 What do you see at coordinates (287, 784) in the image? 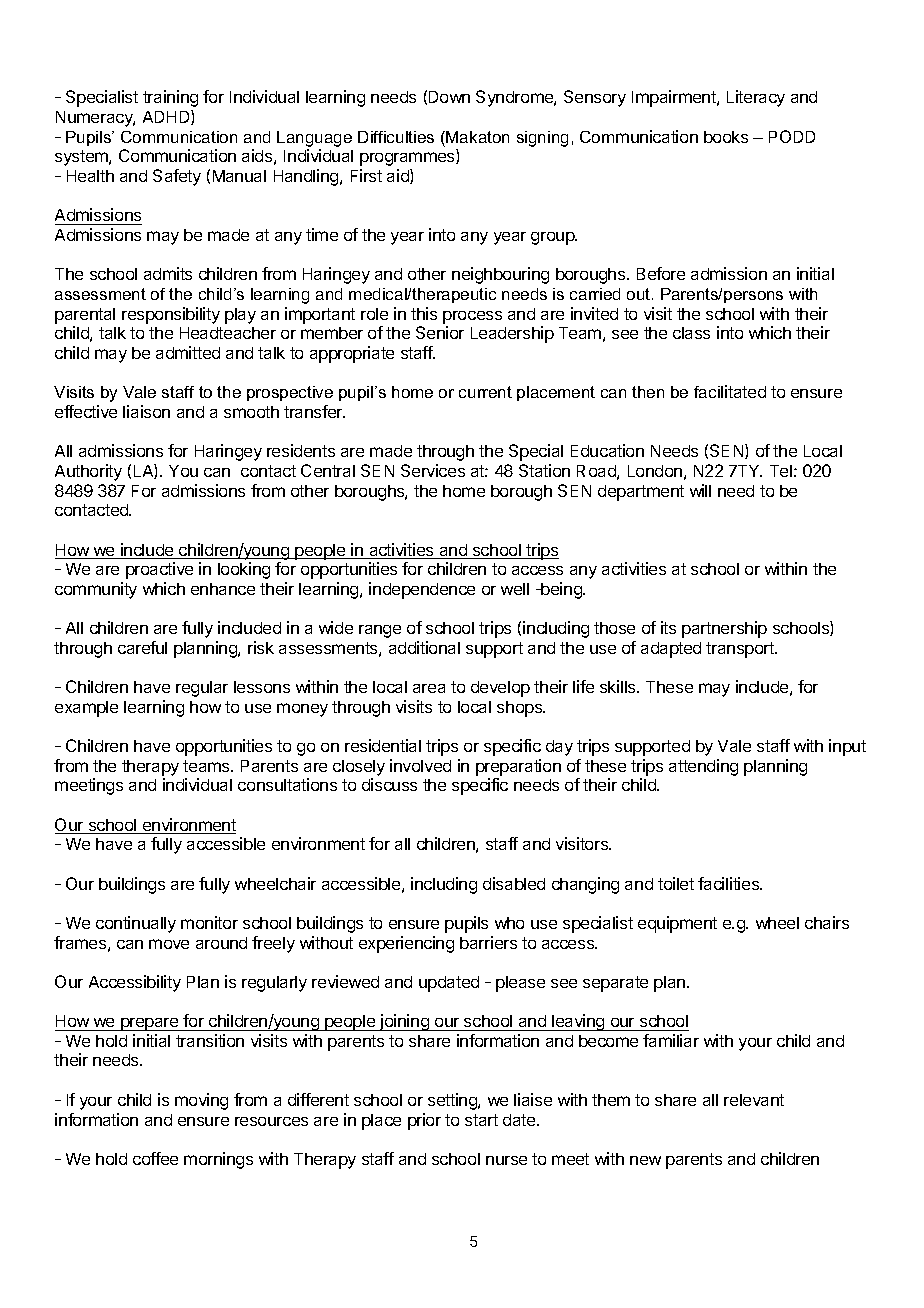
I see `consultations` at bounding box center [287, 784].
